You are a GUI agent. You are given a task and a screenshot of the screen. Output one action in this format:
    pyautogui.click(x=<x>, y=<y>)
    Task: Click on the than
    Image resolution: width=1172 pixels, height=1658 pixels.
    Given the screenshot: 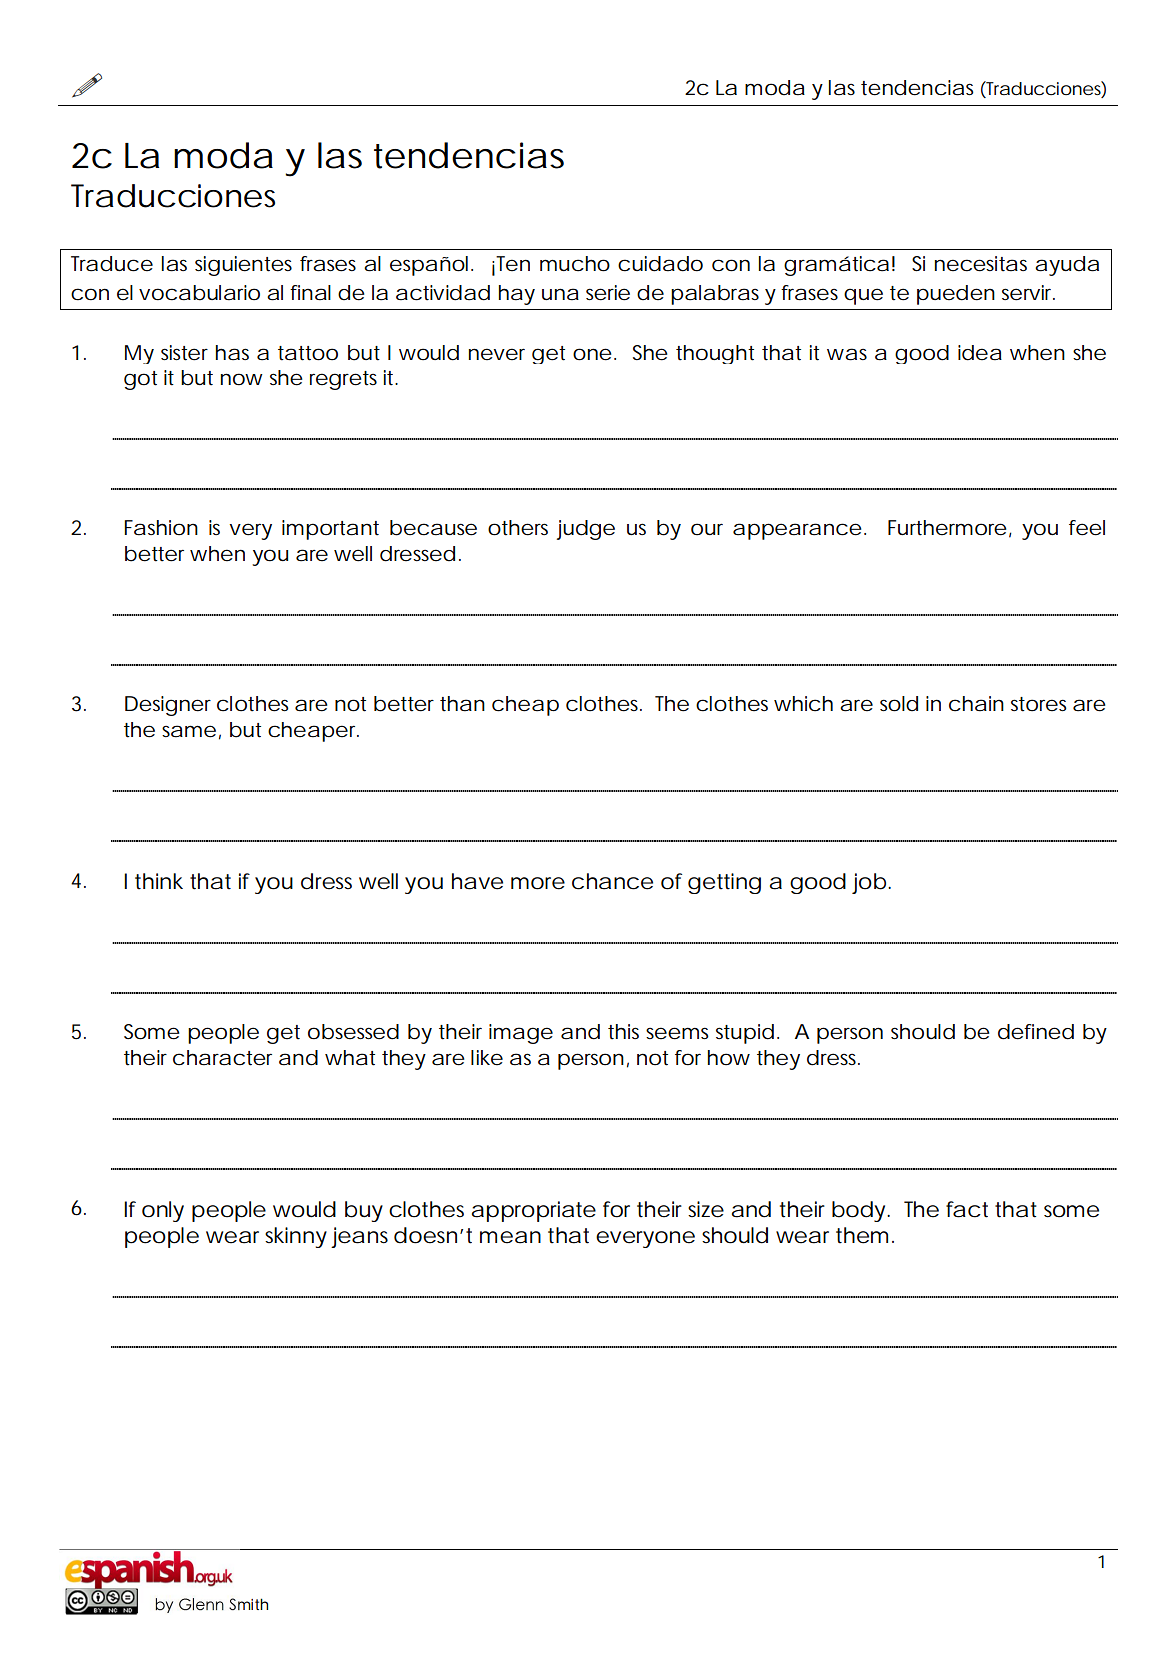 What is the action you would take?
    pyautogui.click(x=462, y=704)
